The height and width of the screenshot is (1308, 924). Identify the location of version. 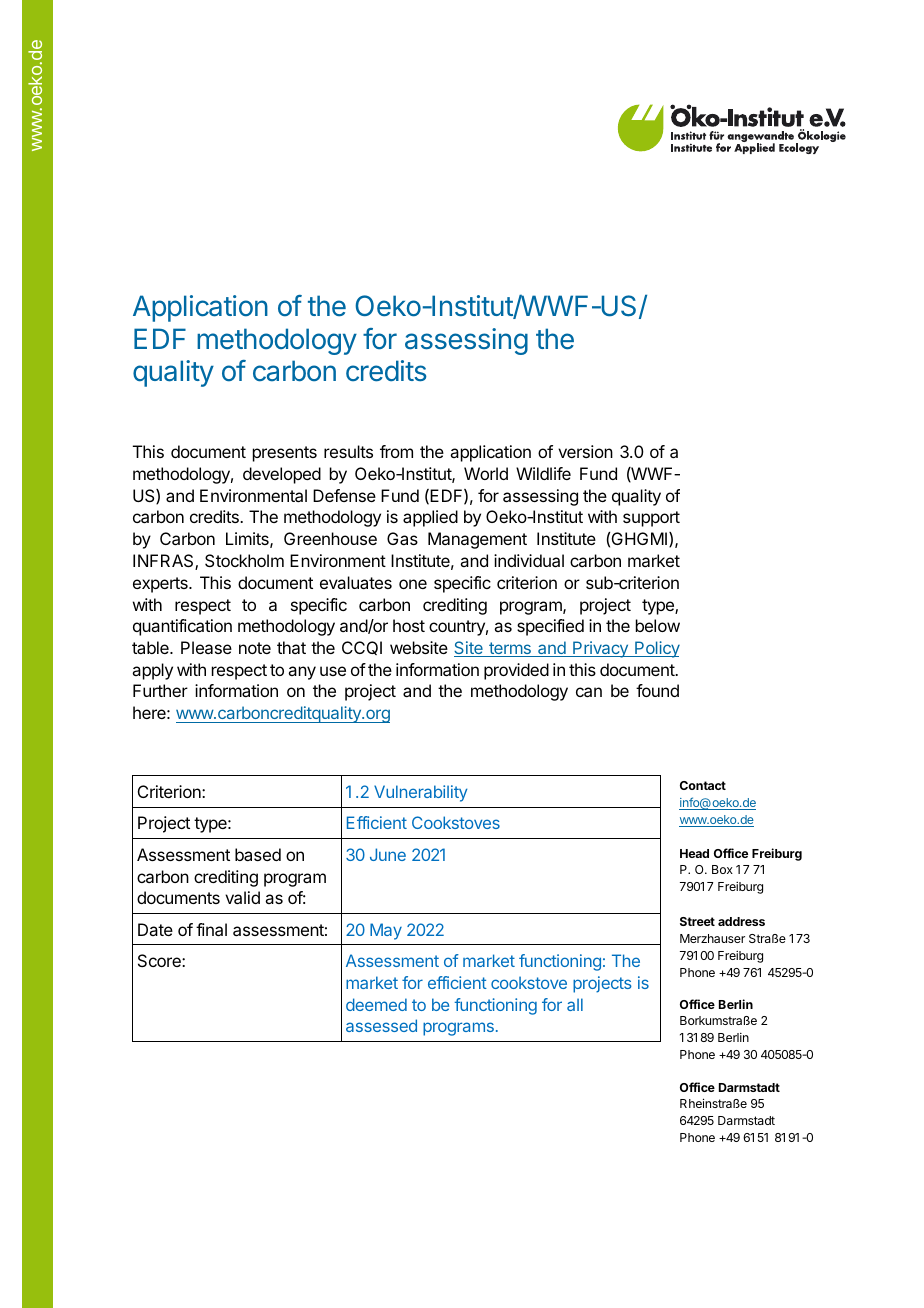
(585, 451).
